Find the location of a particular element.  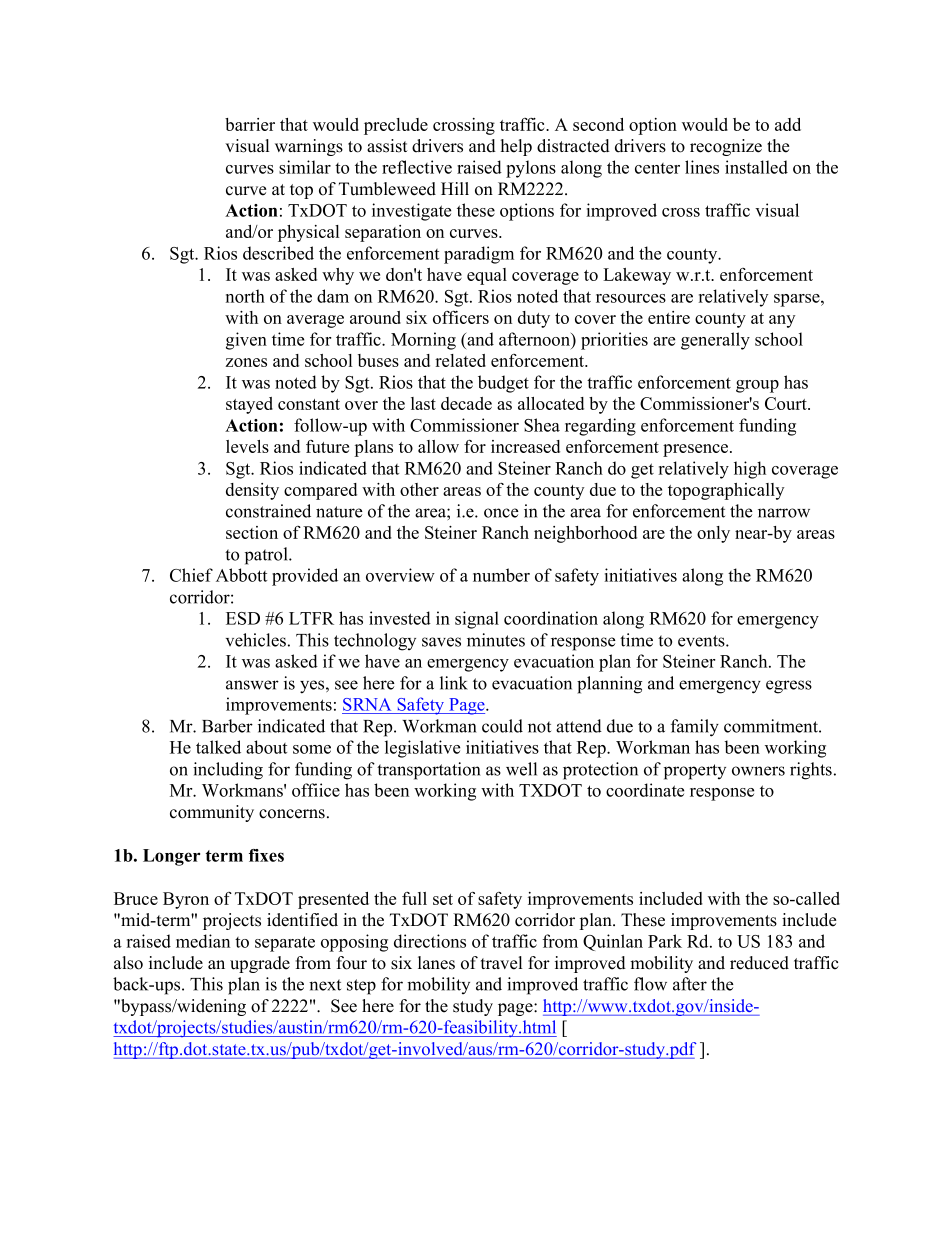

transportation is located at coordinates (428, 771).
